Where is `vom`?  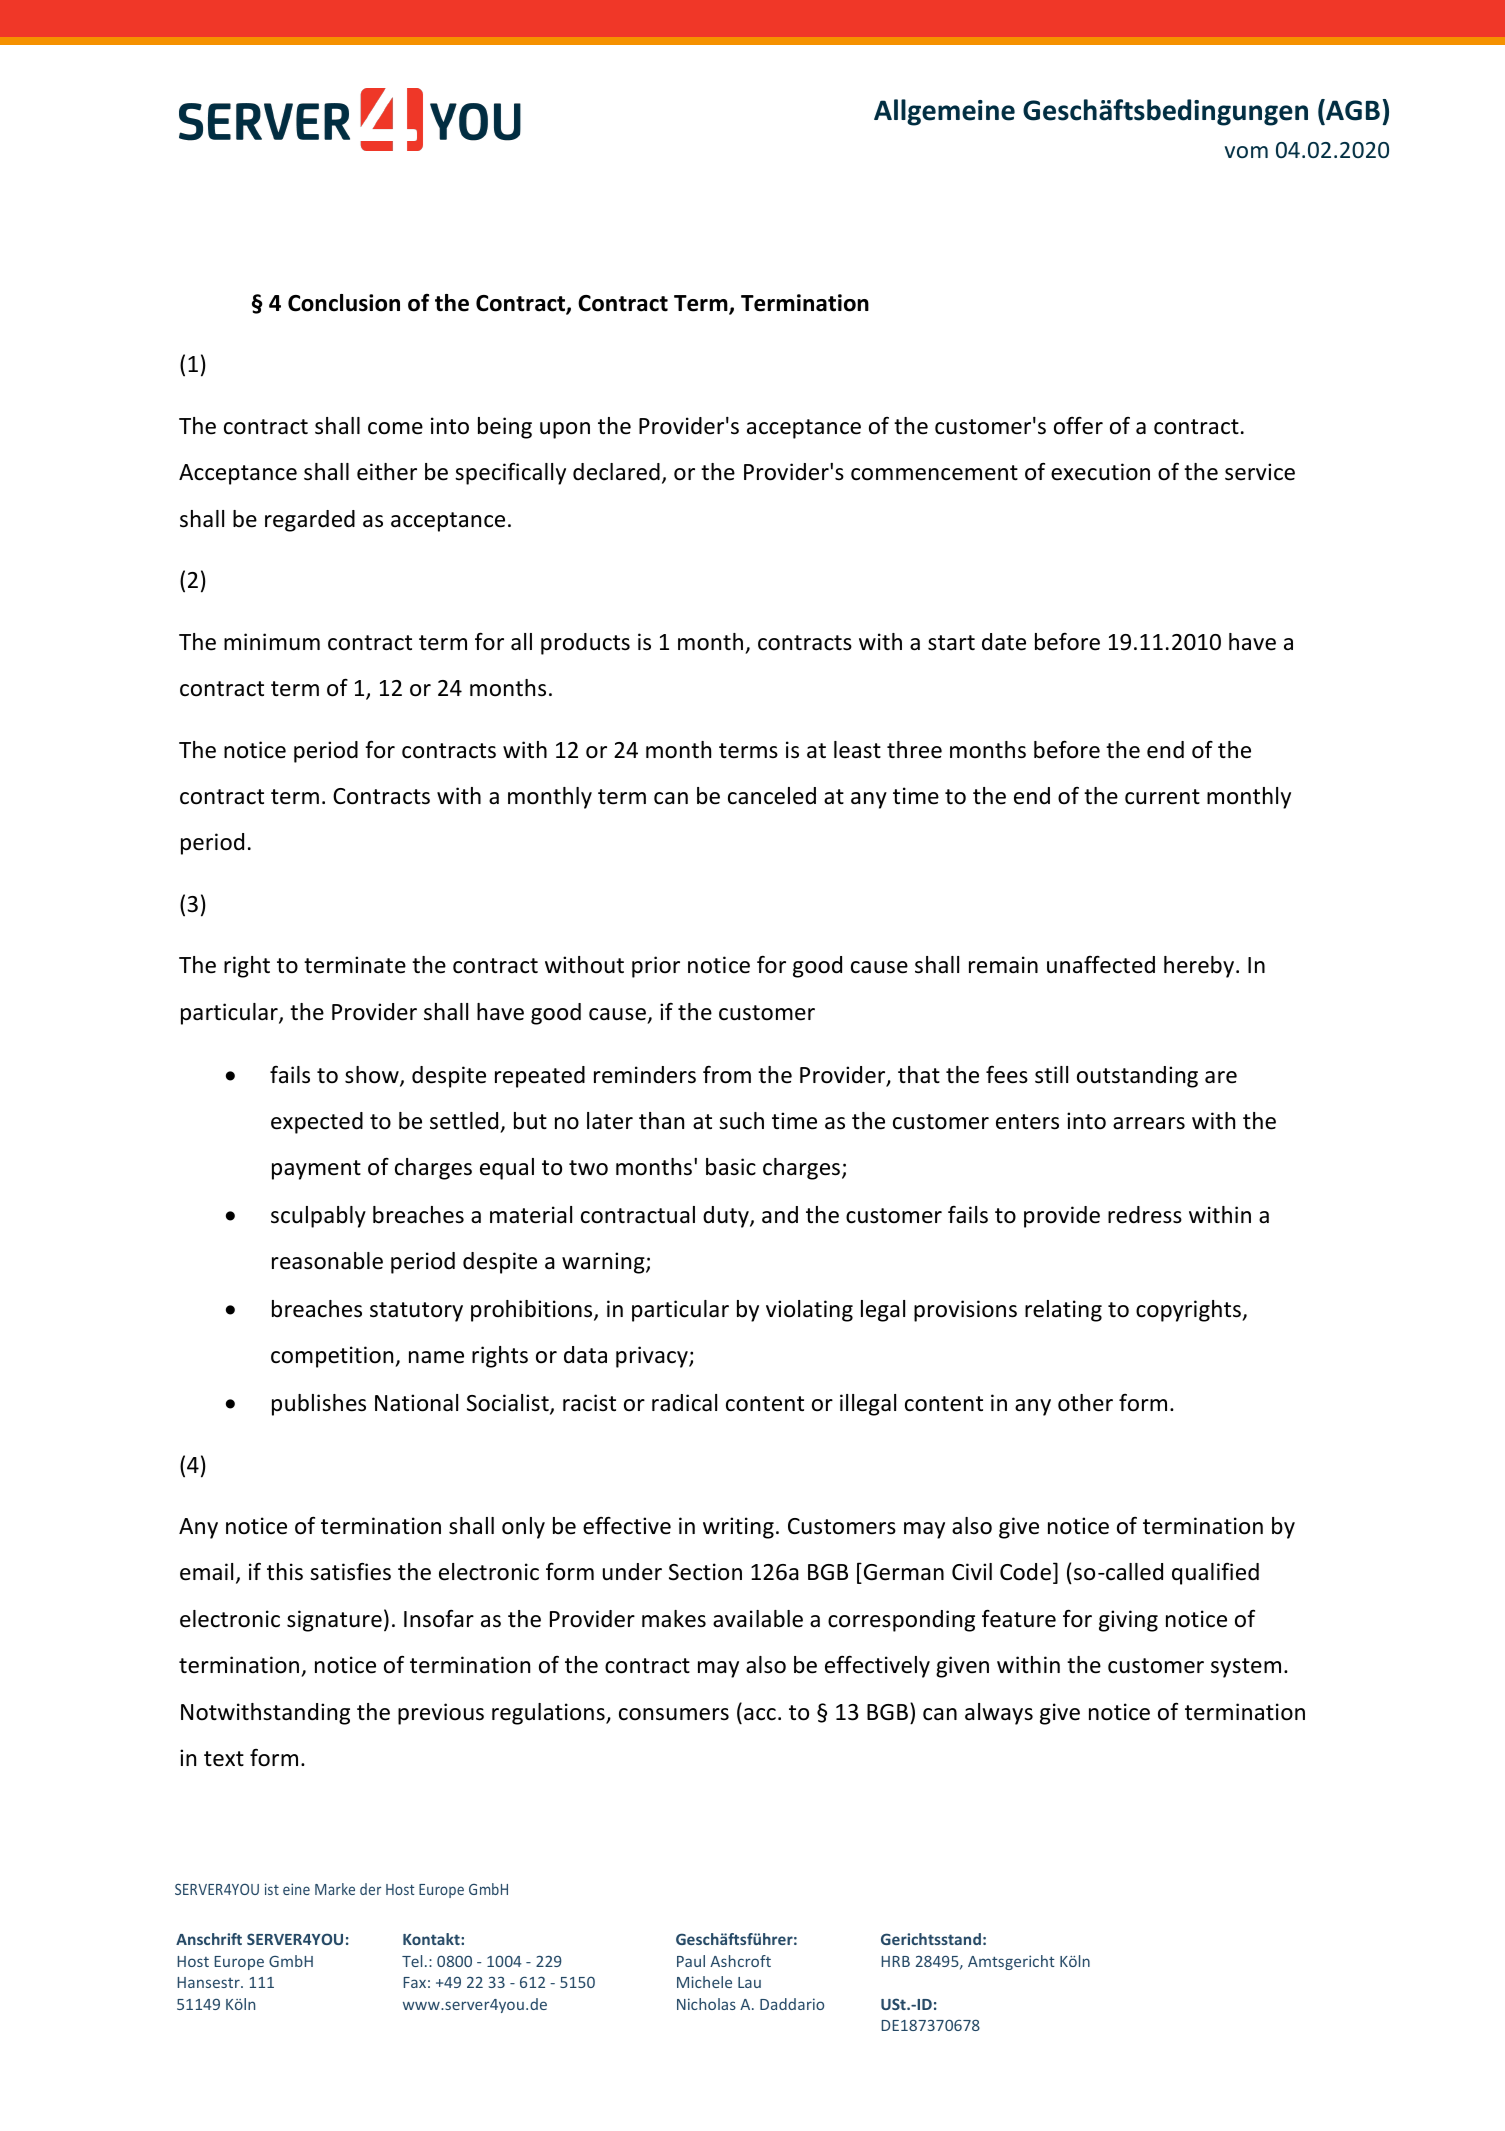
vom is located at coordinates (1246, 152).
